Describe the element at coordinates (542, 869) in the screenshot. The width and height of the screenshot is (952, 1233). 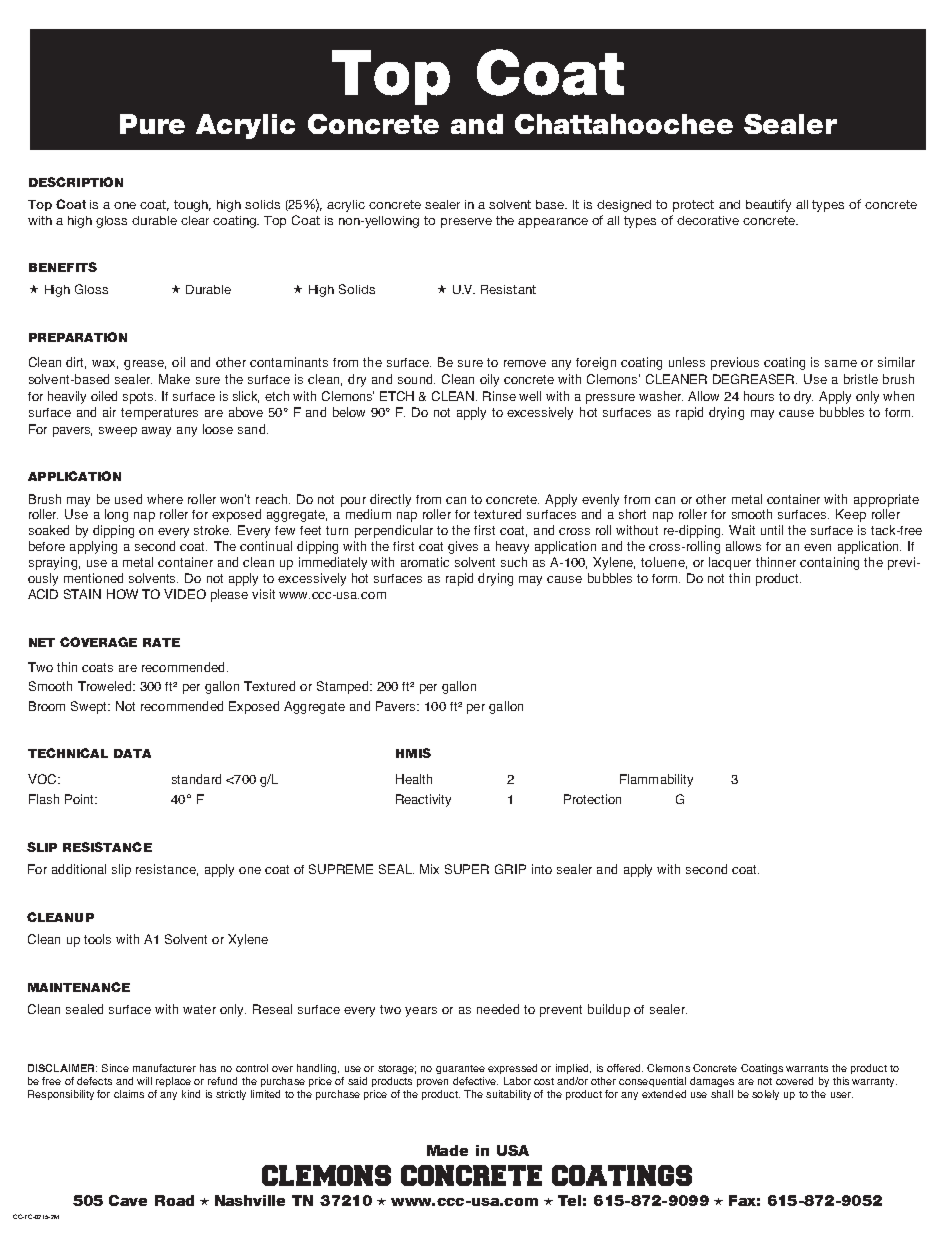
I see `into` at that location.
